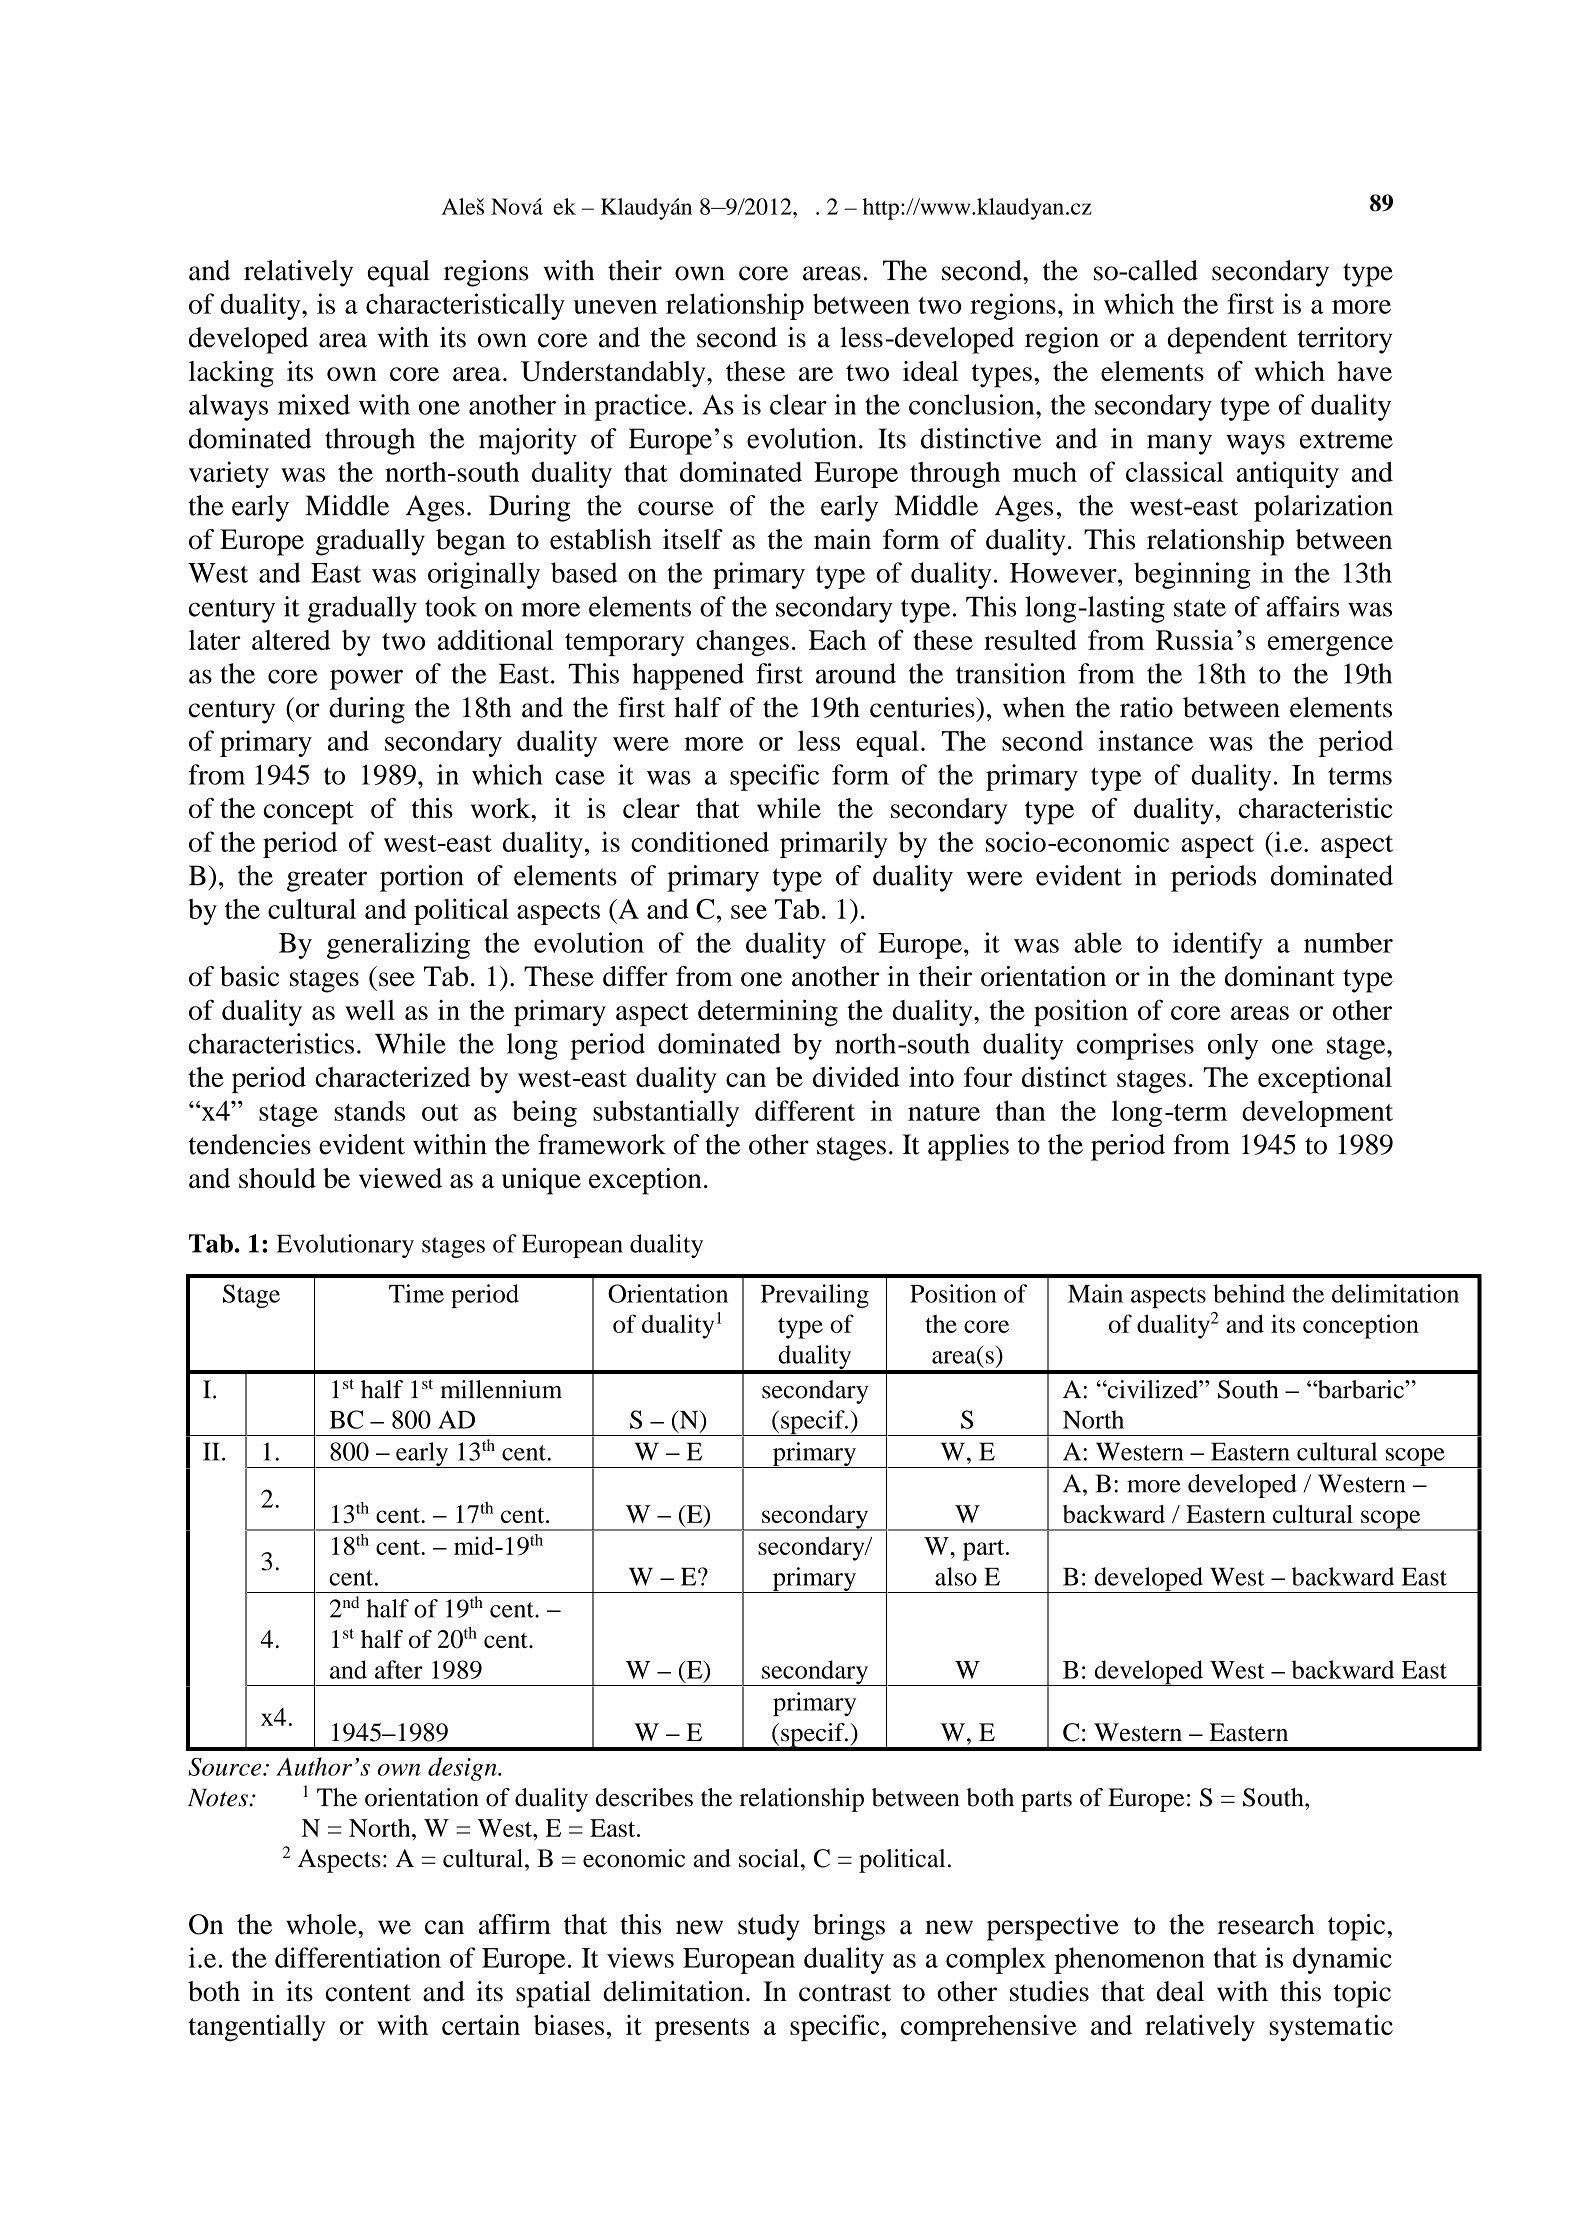  I want to click on identify, so click(1218, 945).
